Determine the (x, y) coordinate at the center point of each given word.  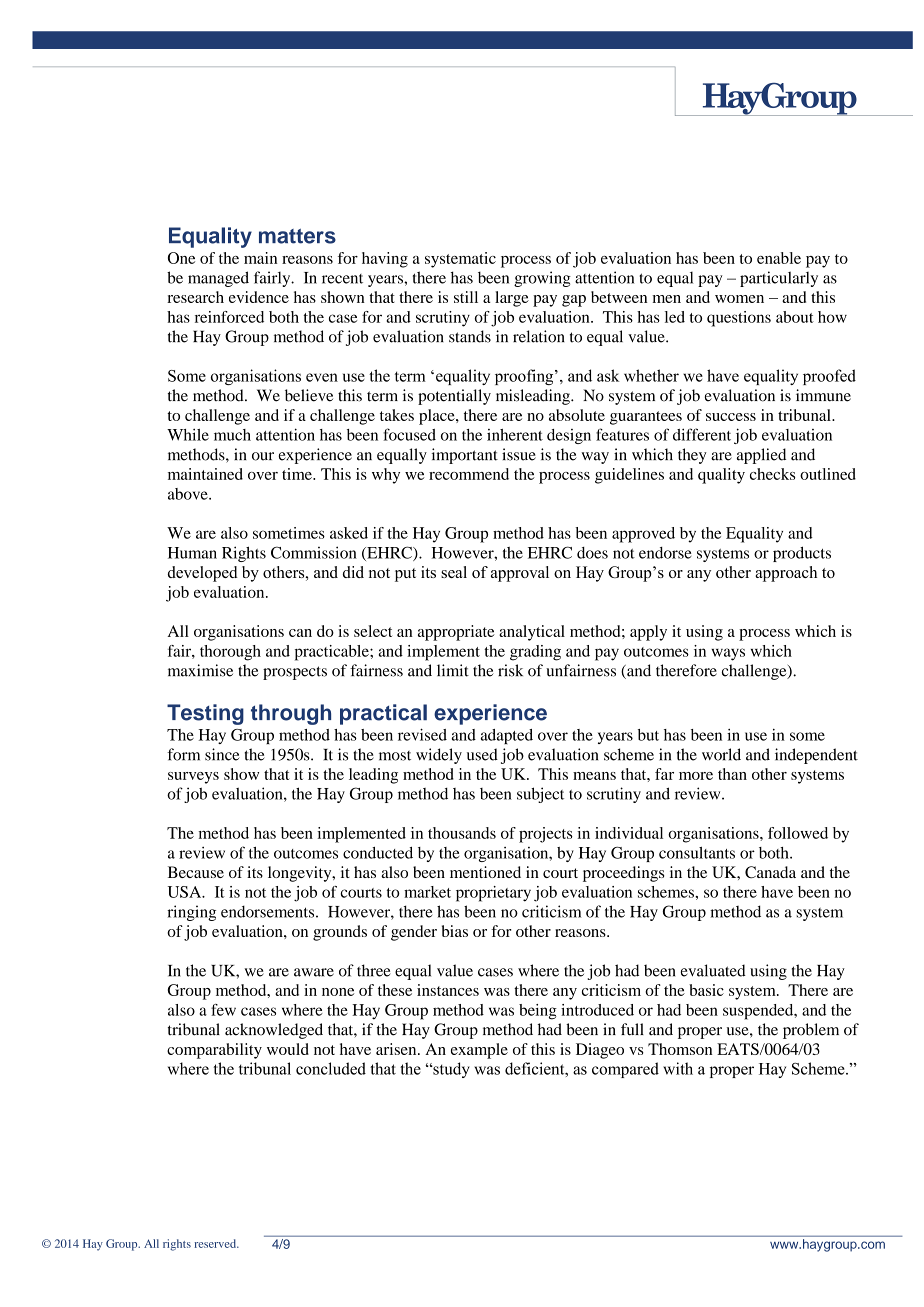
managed (218, 279)
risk (510, 670)
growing (542, 279)
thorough (230, 653)
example (479, 1051)
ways (728, 654)
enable (779, 258)
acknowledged (274, 1031)
